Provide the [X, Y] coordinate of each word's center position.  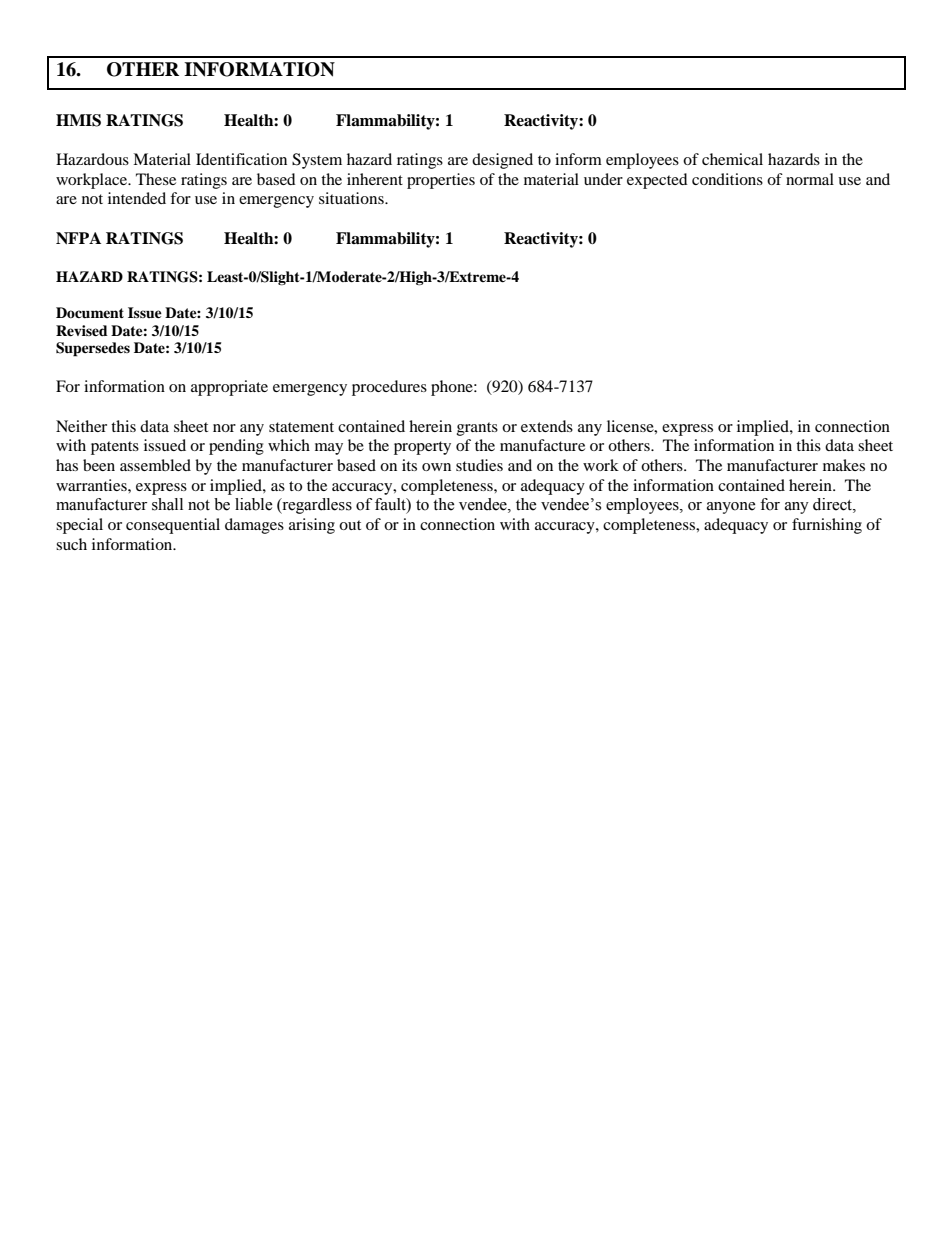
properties [441, 181]
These [156, 179]
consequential [173, 526]
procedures [389, 388]
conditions [727, 179]
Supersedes [93, 349]
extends [547, 426]
